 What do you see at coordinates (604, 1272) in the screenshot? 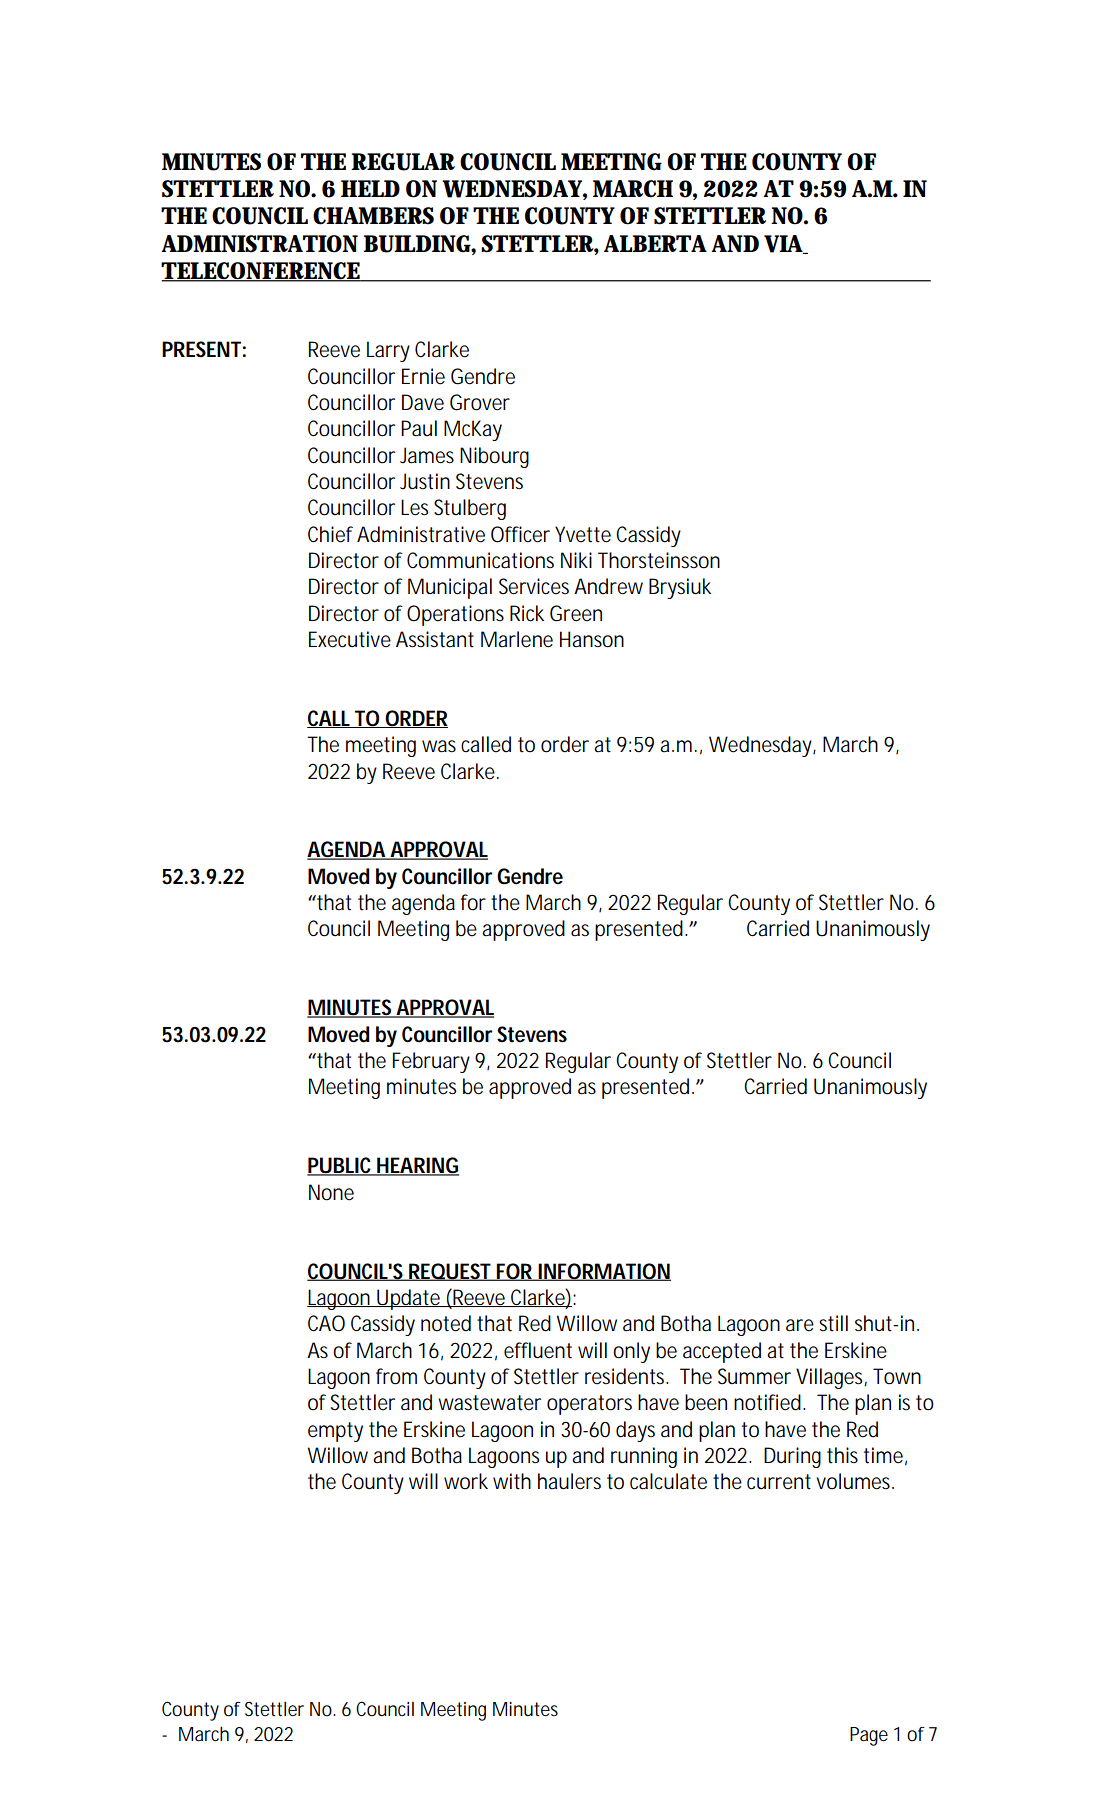
I see `INFORMATION` at bounding box center [604, 1272].
